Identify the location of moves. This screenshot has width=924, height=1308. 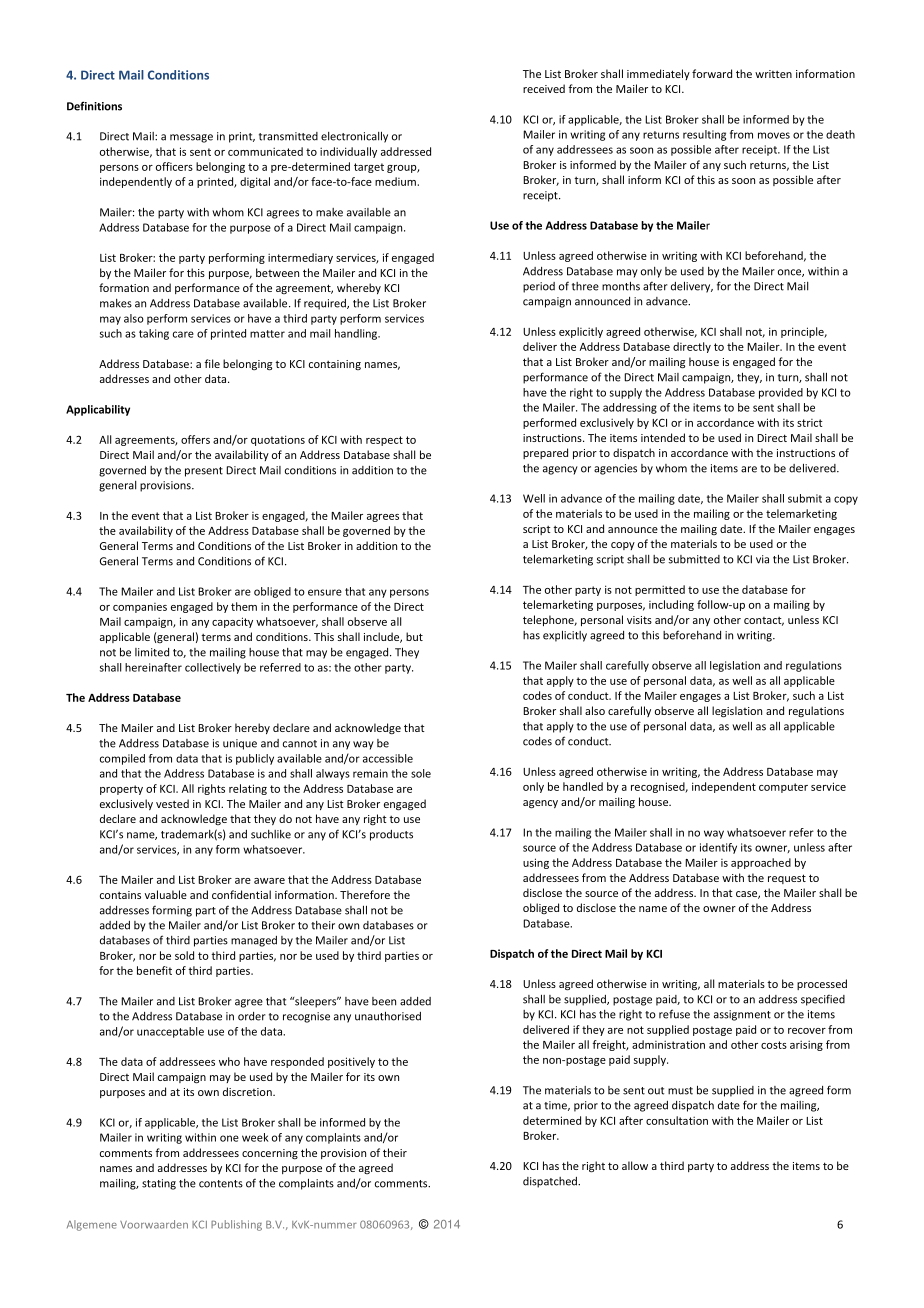
(774, 135).
